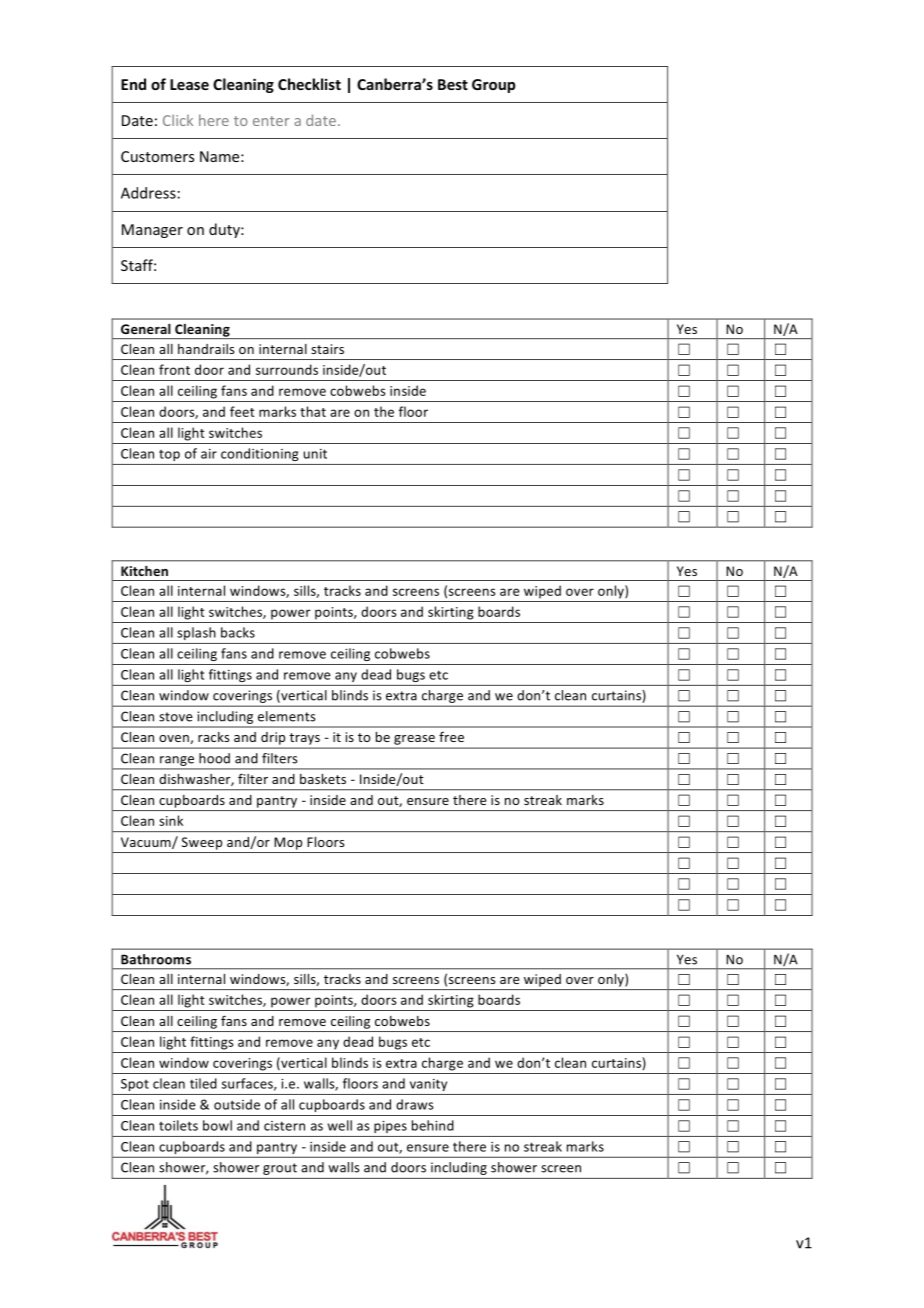 The height and width of the image is (1308, 924). I want to click on Checklist, so click(309, 84).
